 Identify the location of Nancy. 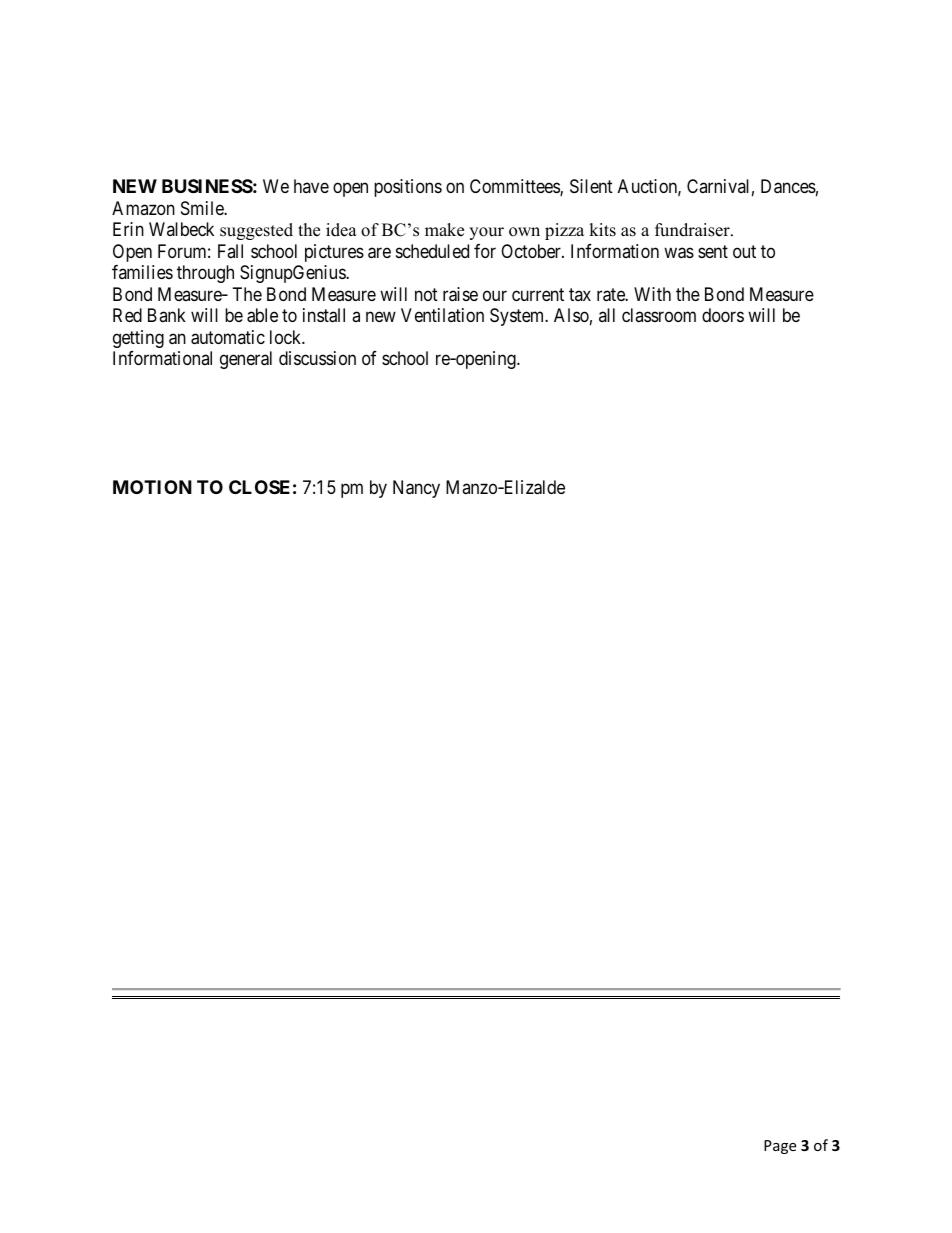
(416, 489).
